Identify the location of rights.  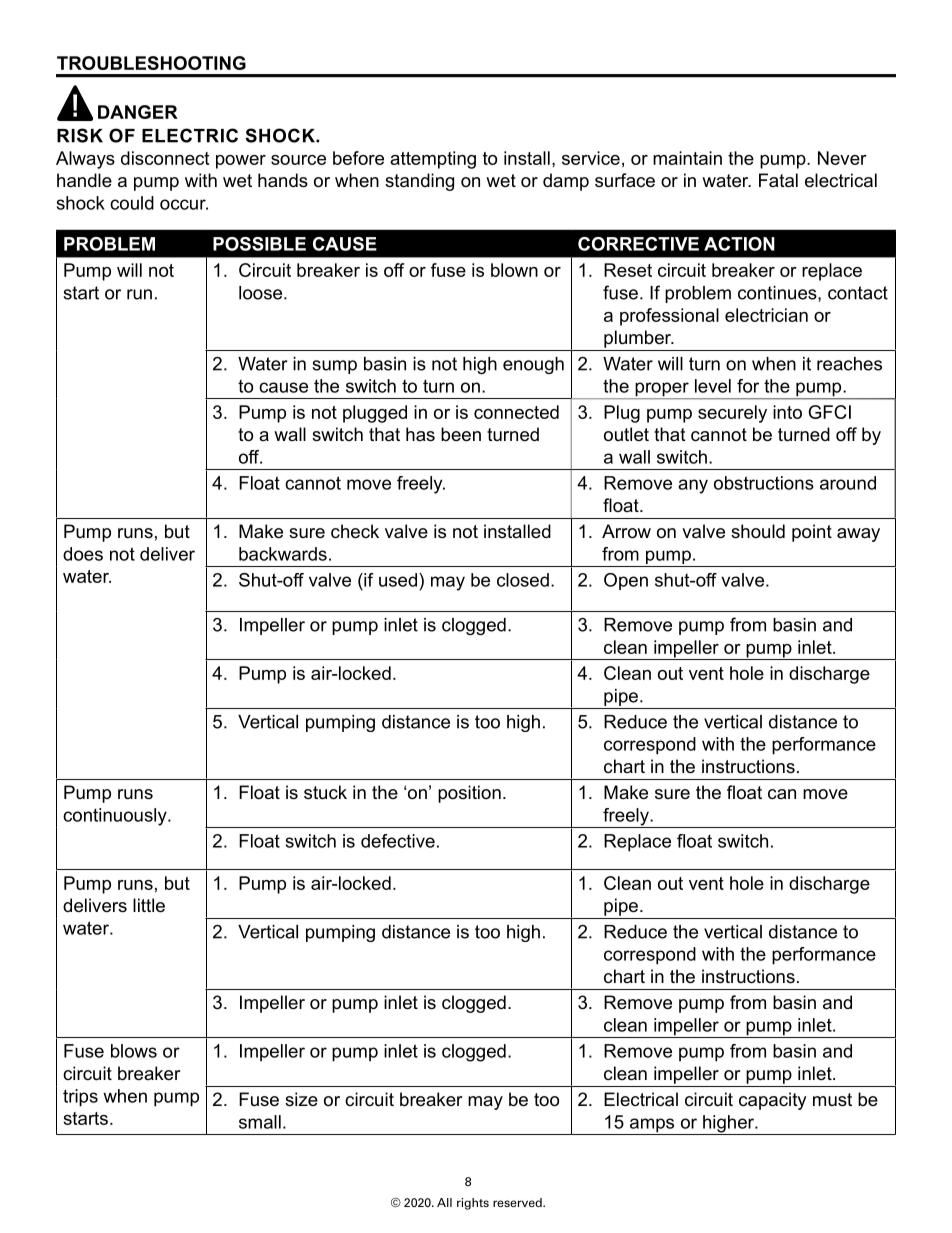
(473, 1204).
